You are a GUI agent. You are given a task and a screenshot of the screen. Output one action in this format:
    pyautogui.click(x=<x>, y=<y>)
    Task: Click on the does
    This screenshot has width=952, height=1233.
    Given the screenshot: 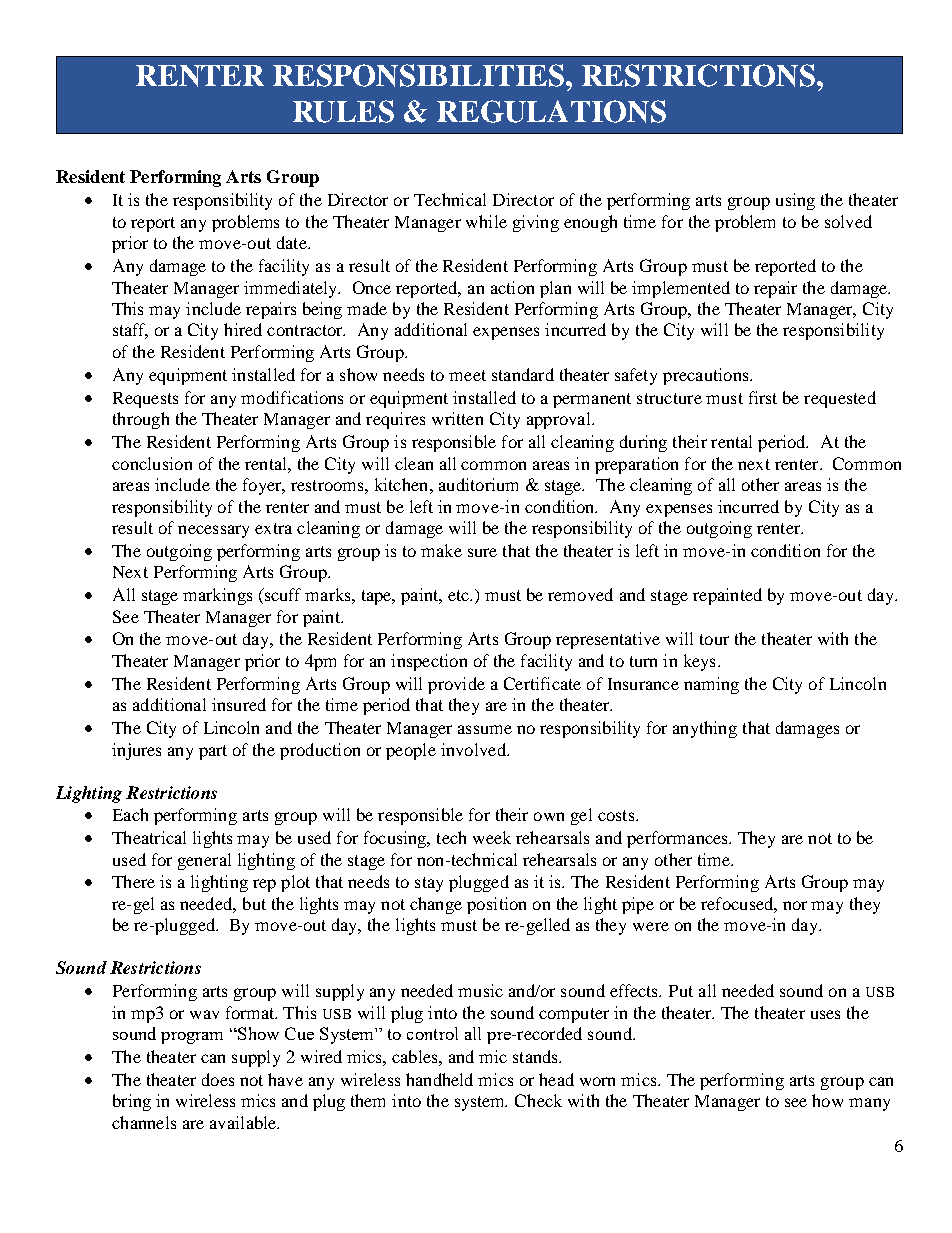 What is the action you would take?
    pyautogui.click(x=218, y=1079)
